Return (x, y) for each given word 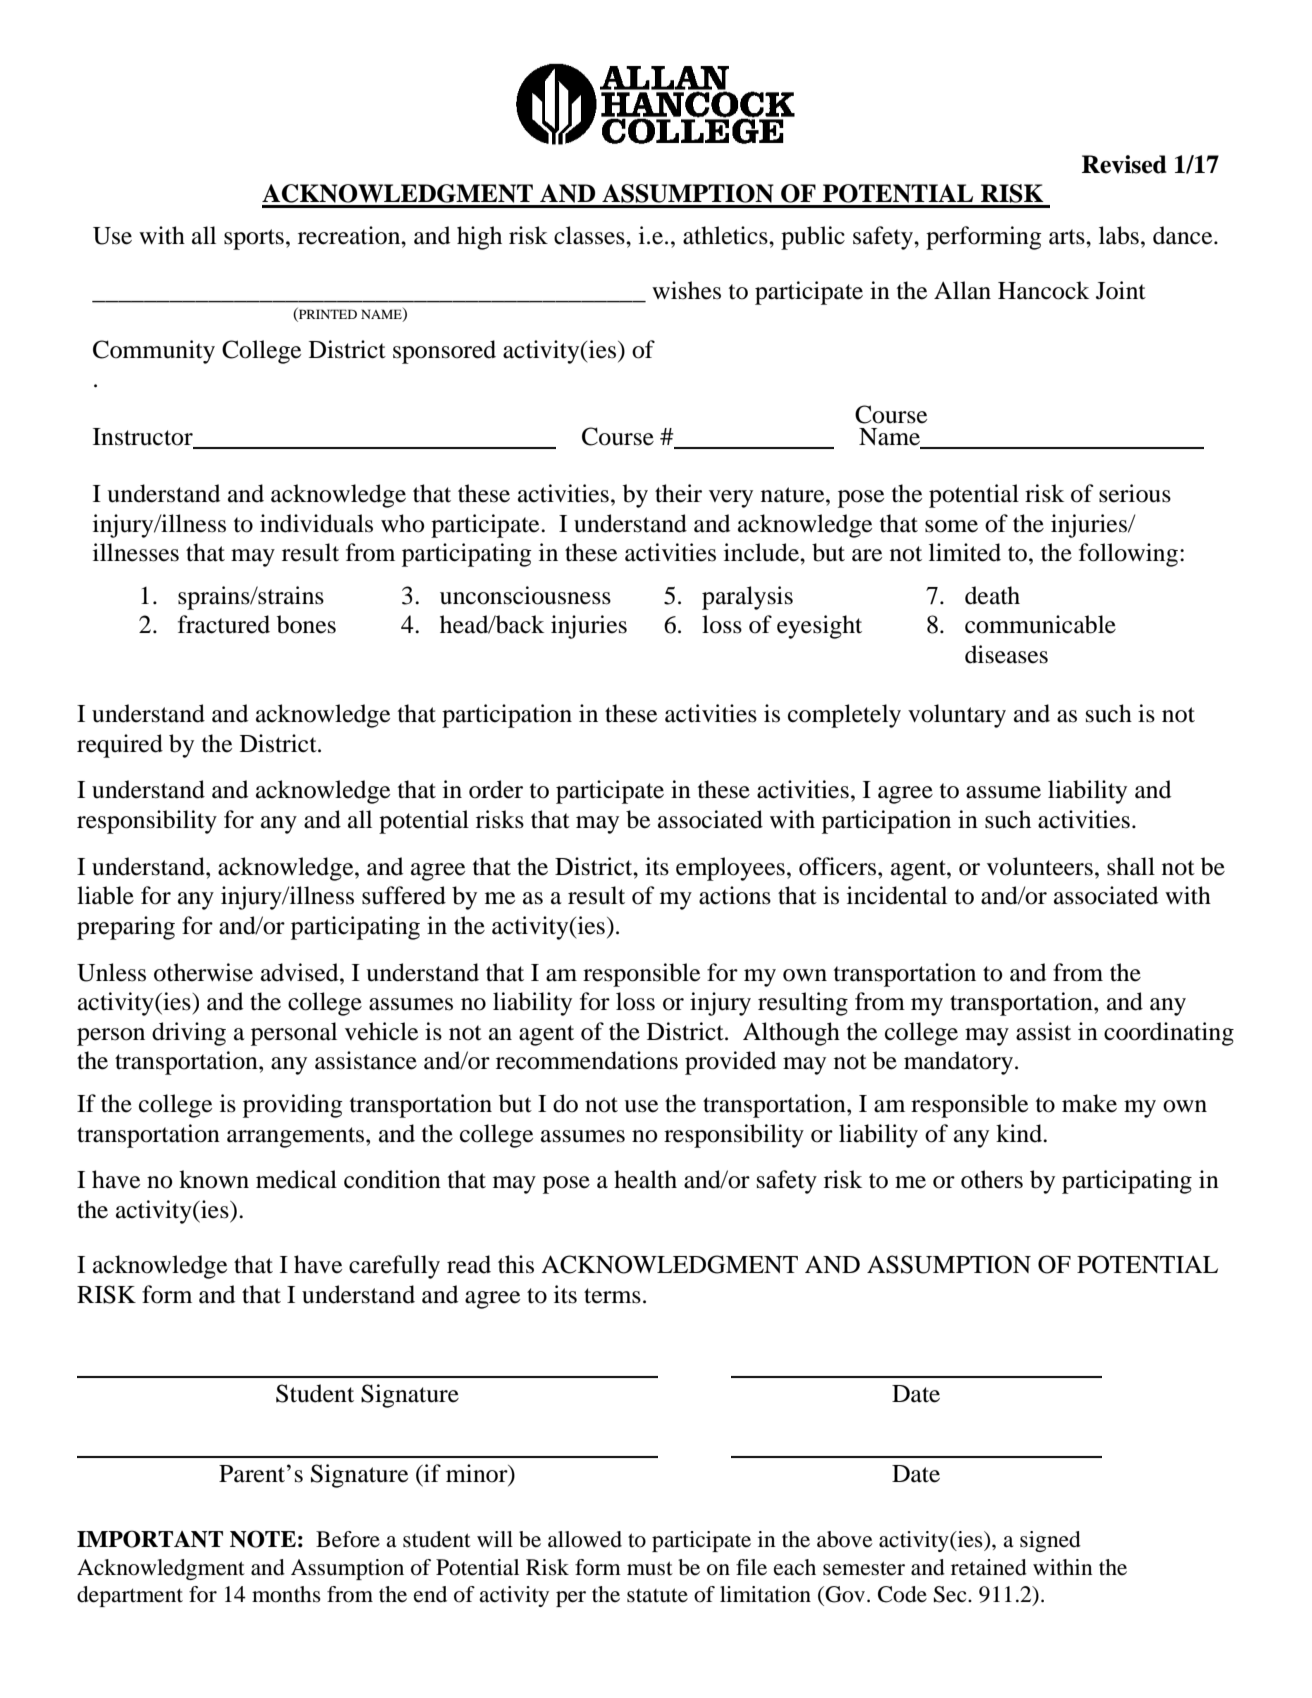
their (678, 493)
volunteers (1040, 866)
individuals (316, 523)
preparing (126, 928)
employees (730, 869)
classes (590, 235)
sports (254, 239)
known (214, 1179)
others (992, 1179)
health (645, 1179)
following (1128, 555)
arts (1068, 237)
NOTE (263, 1539)
